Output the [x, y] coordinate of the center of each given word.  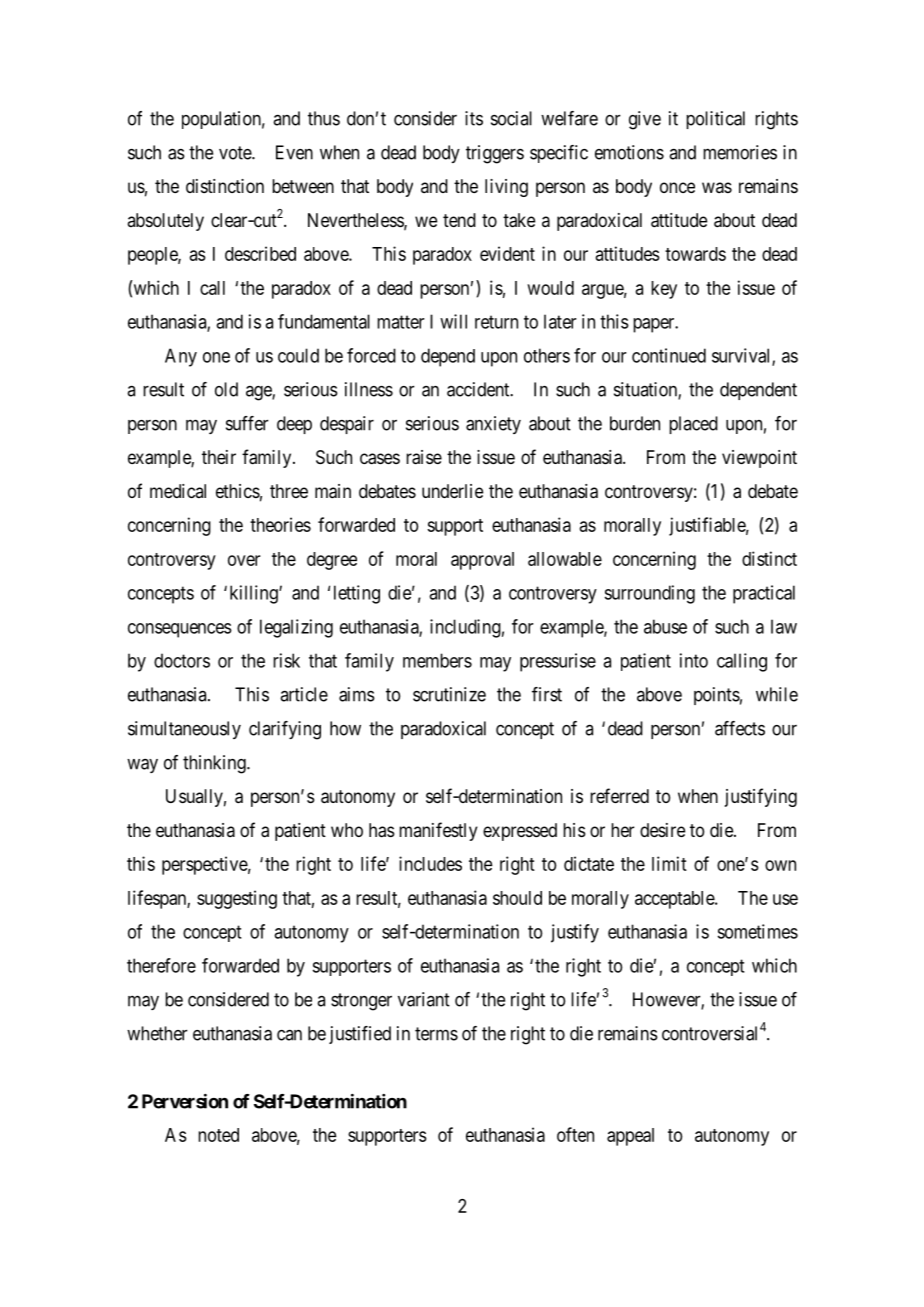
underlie [452, 491]
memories [740, 152]
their [219, 457]
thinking [215, 764]
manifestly [438, 831]
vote [236, 153]
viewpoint [759, 459]
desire [662, 830]
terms [436, 1034]
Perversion [185, 1101]
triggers [495, 154]
